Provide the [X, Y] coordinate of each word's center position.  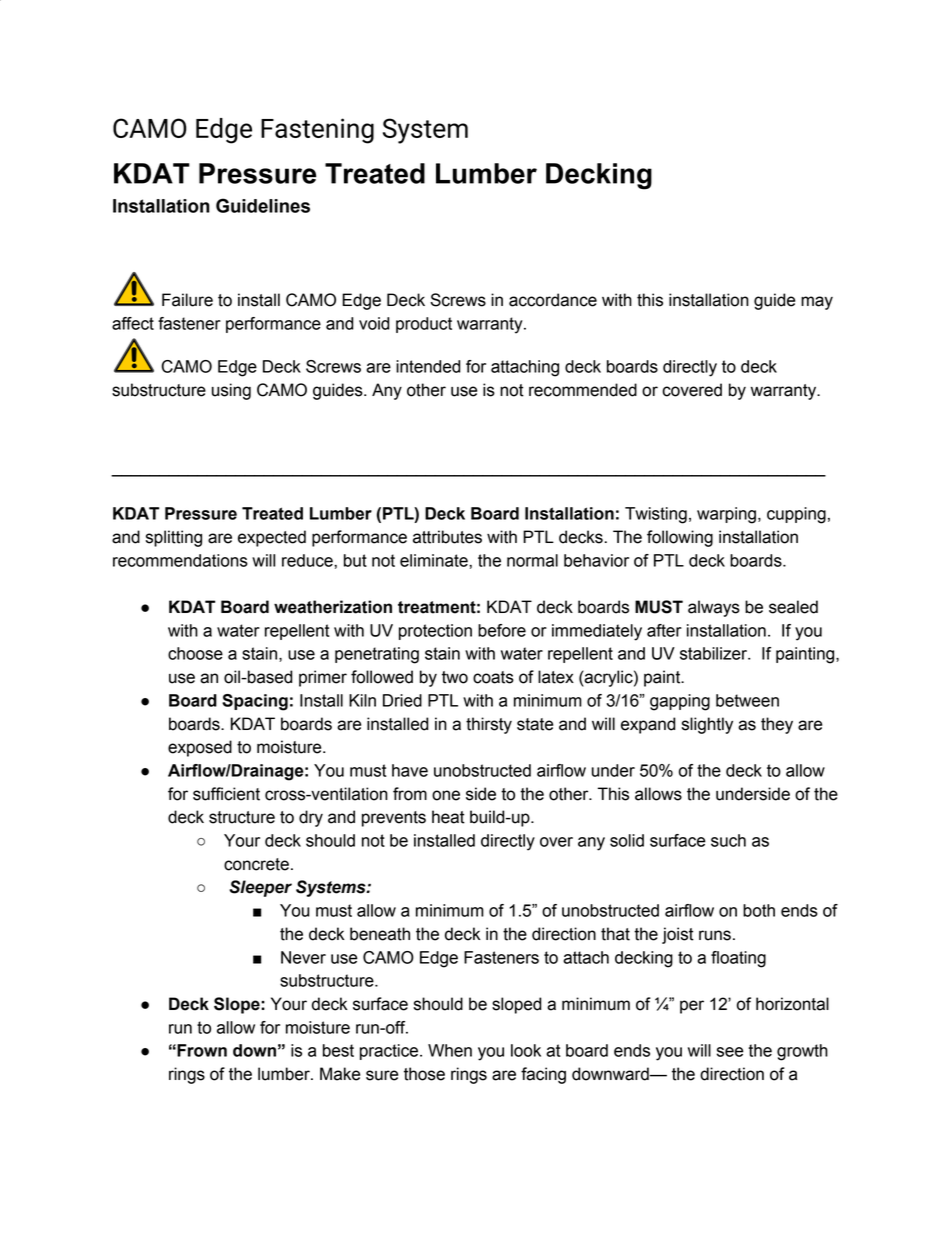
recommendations [180, 560]
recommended [583, 390]
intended [428, 366]
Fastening [317, 131]
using [231, 391]
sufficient [226, 794]
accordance [553, 300]
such [728, 840]
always [714, 608]
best [338, 1050]
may [817, 303]
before [502, 630]
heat [448, 817]
